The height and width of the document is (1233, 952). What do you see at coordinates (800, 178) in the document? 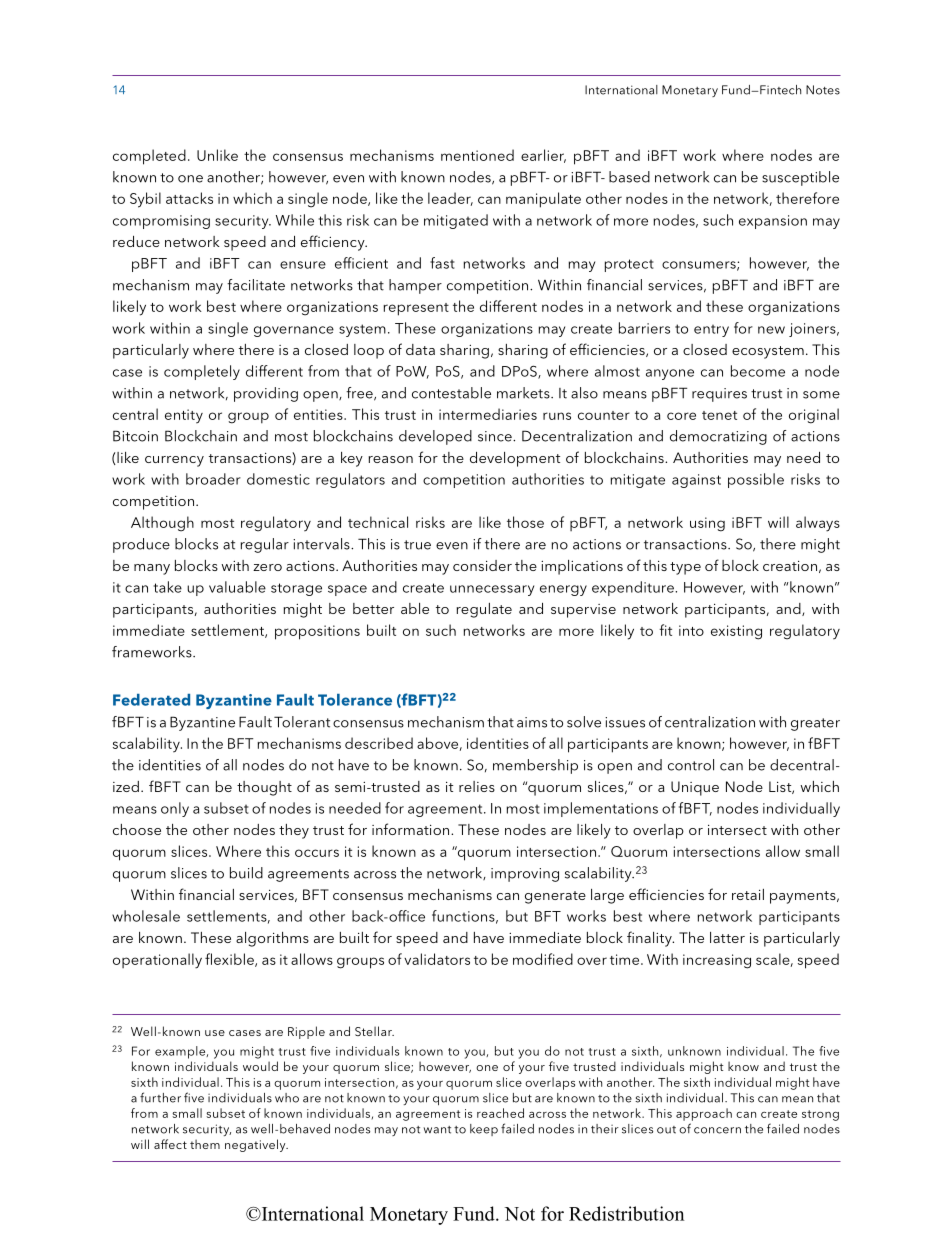
I see `susceptible` at bounding box center [800, 178].
